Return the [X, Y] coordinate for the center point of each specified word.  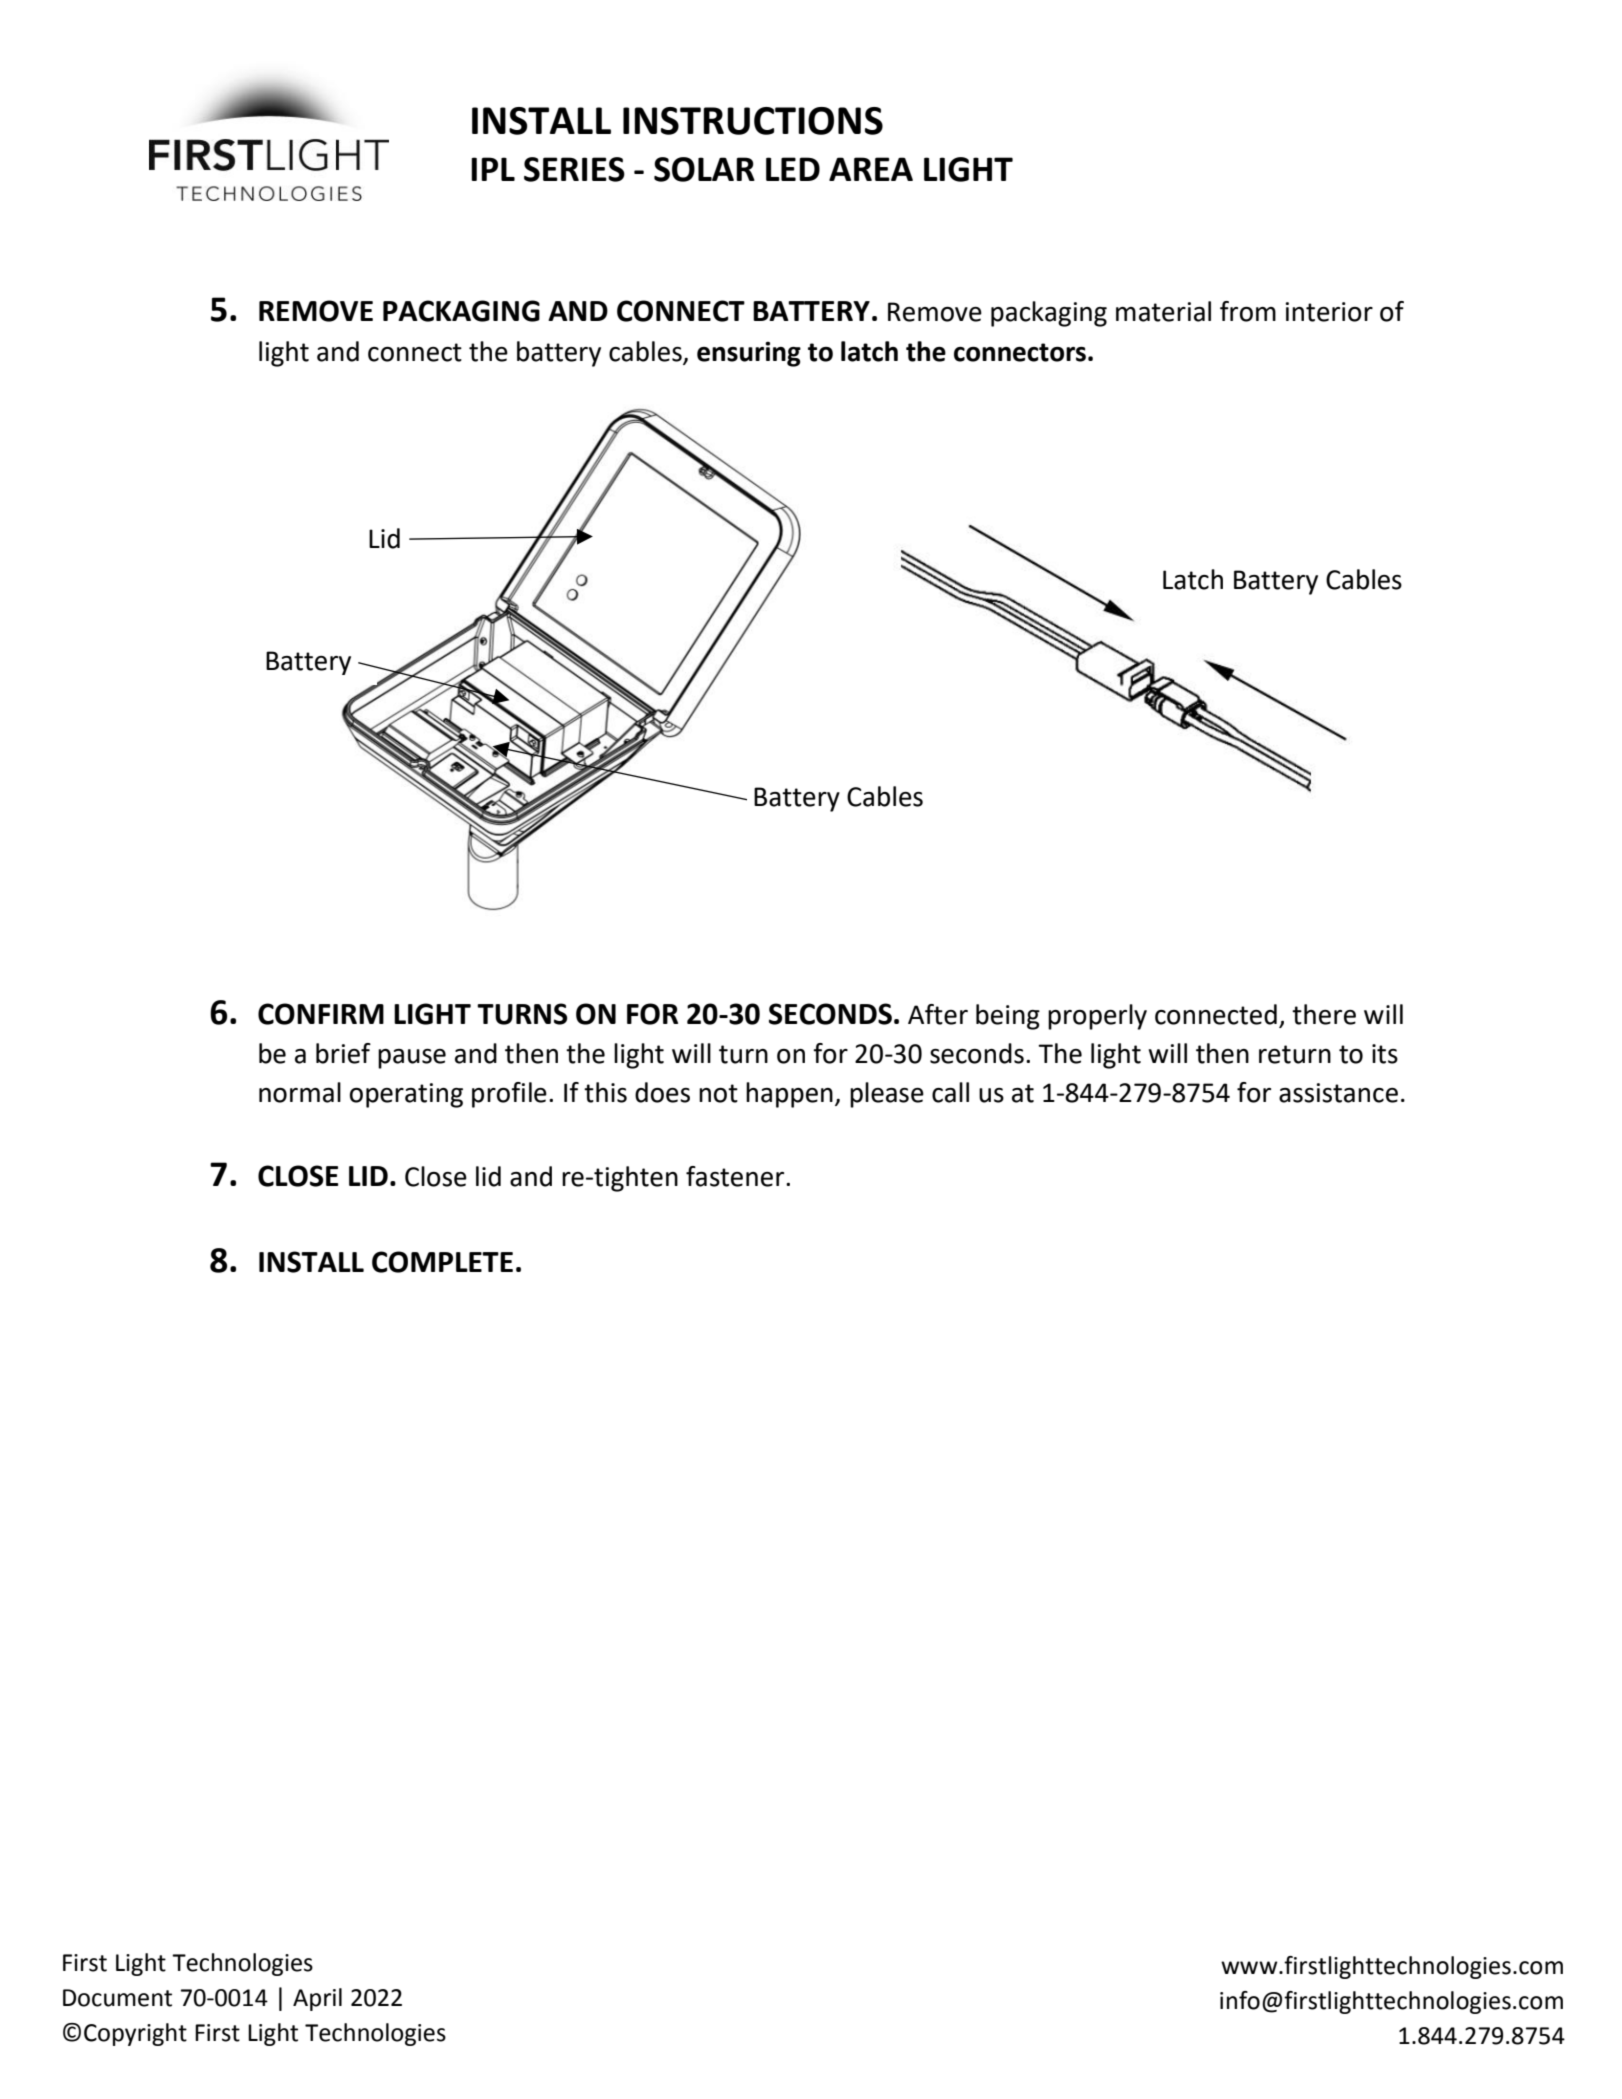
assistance [1338, 1093]
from [1248, 311]
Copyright [135, 2034]
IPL [493, 169]
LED [793, 169]
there [1324, 1014]
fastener [736, 1176]
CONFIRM [321, 1014]
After [938, 1014]
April [317, 1999]
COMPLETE [442, 1262]
